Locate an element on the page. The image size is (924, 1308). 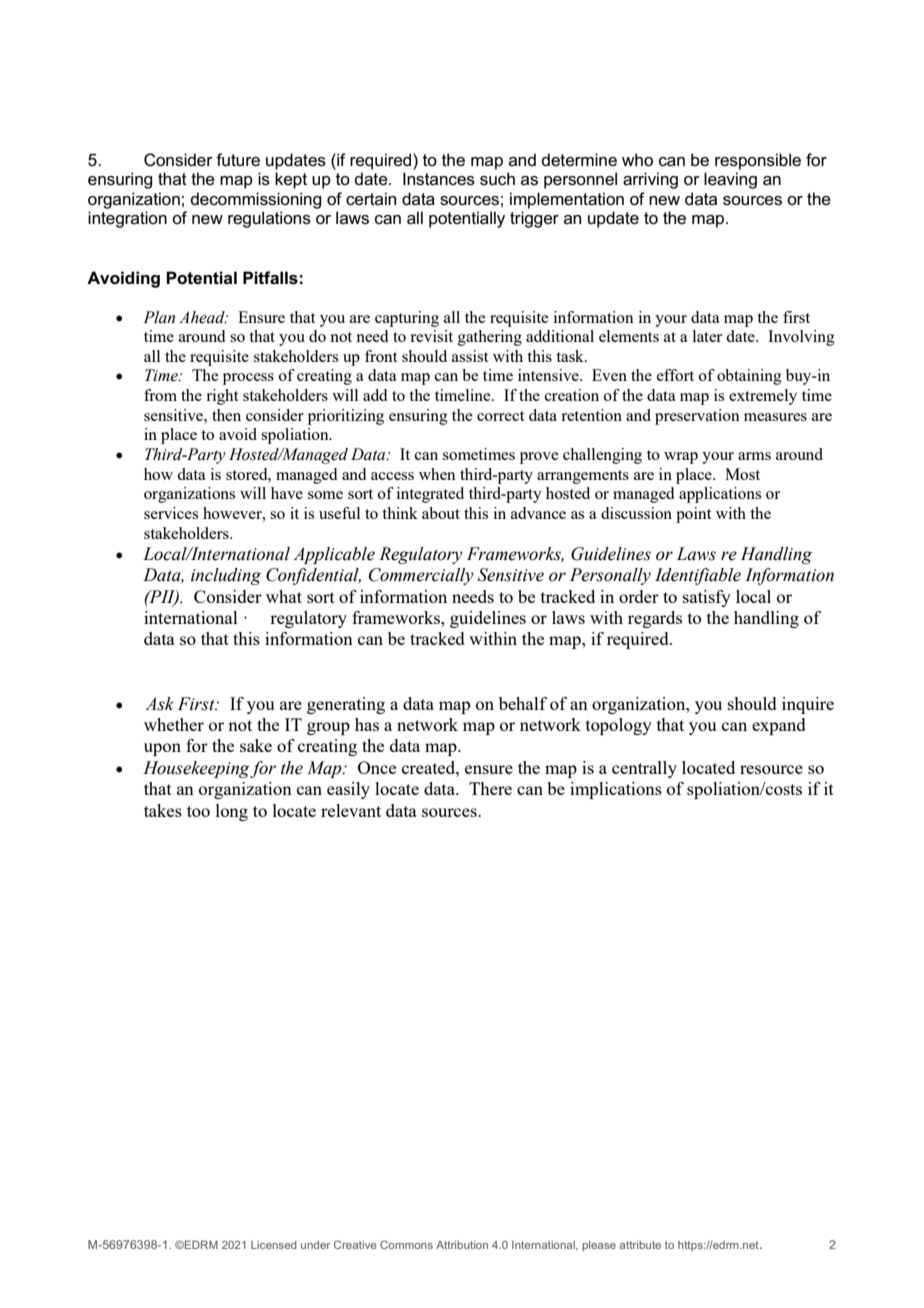
leaving is located at coordinates (730, 180).
